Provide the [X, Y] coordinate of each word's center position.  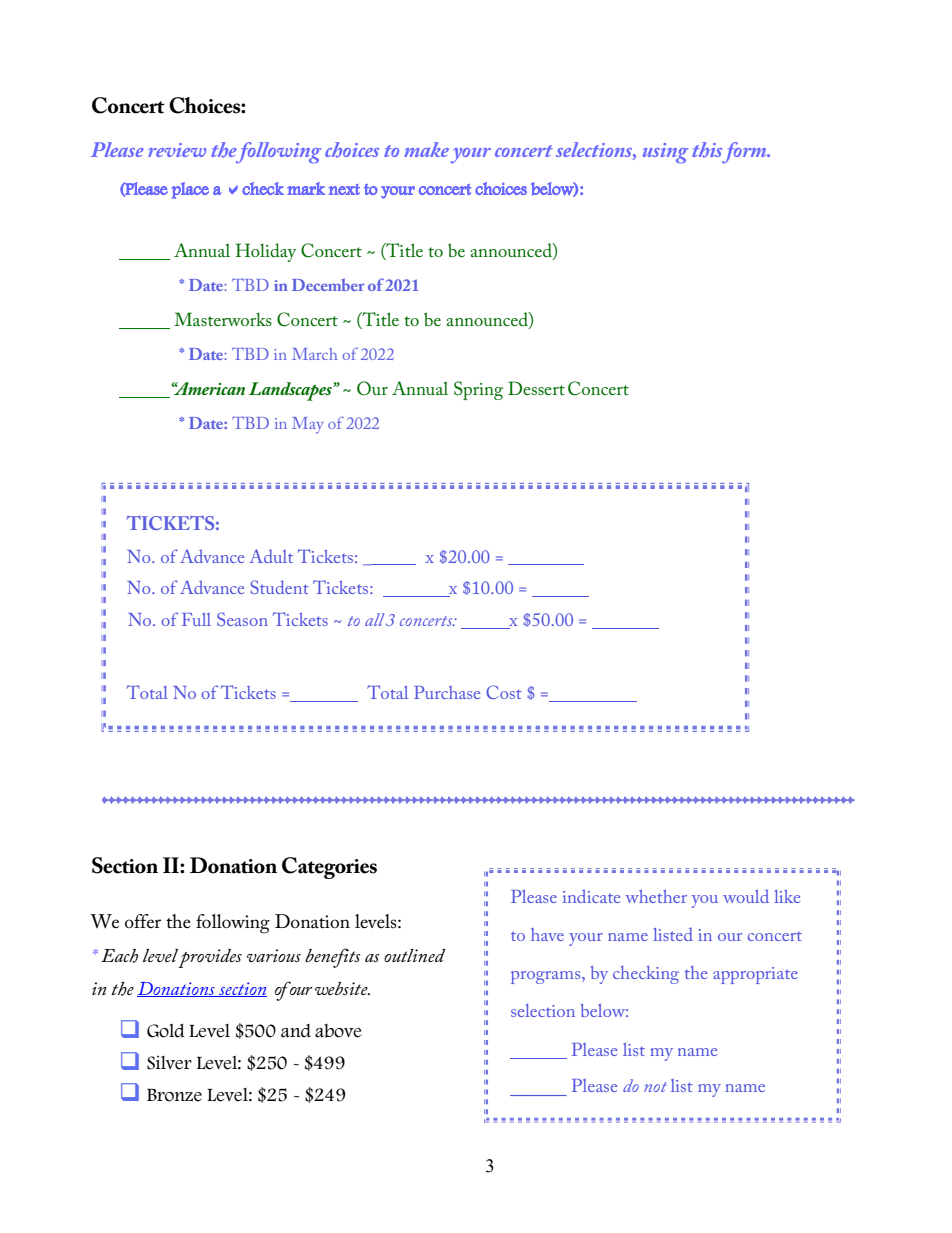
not [655, 1087]
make [426, 149]
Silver [169, 1062]
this [707, 150]
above [338, 1031]
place [190, 190]
